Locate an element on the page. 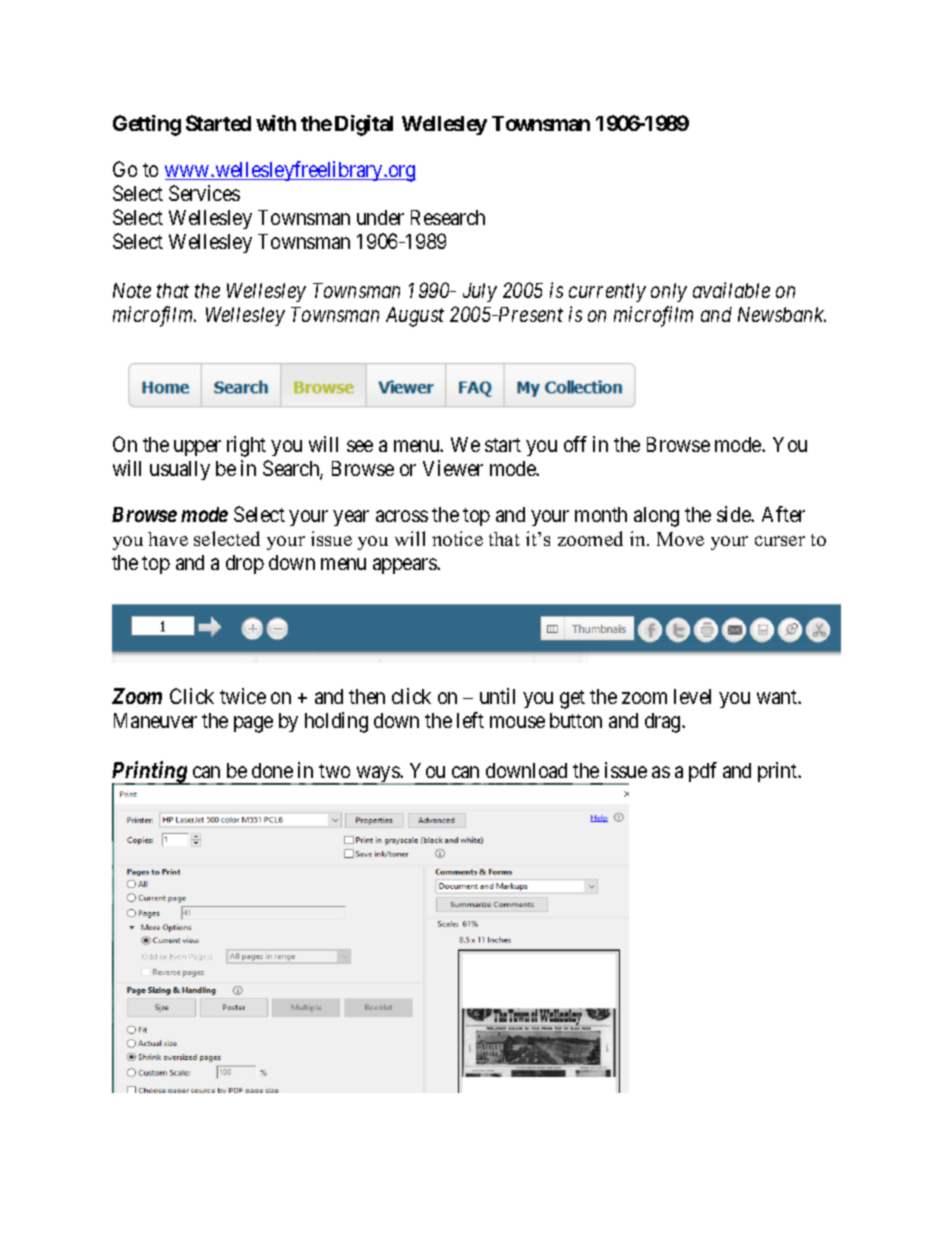  Digital is located at coordinates (364, 125).
